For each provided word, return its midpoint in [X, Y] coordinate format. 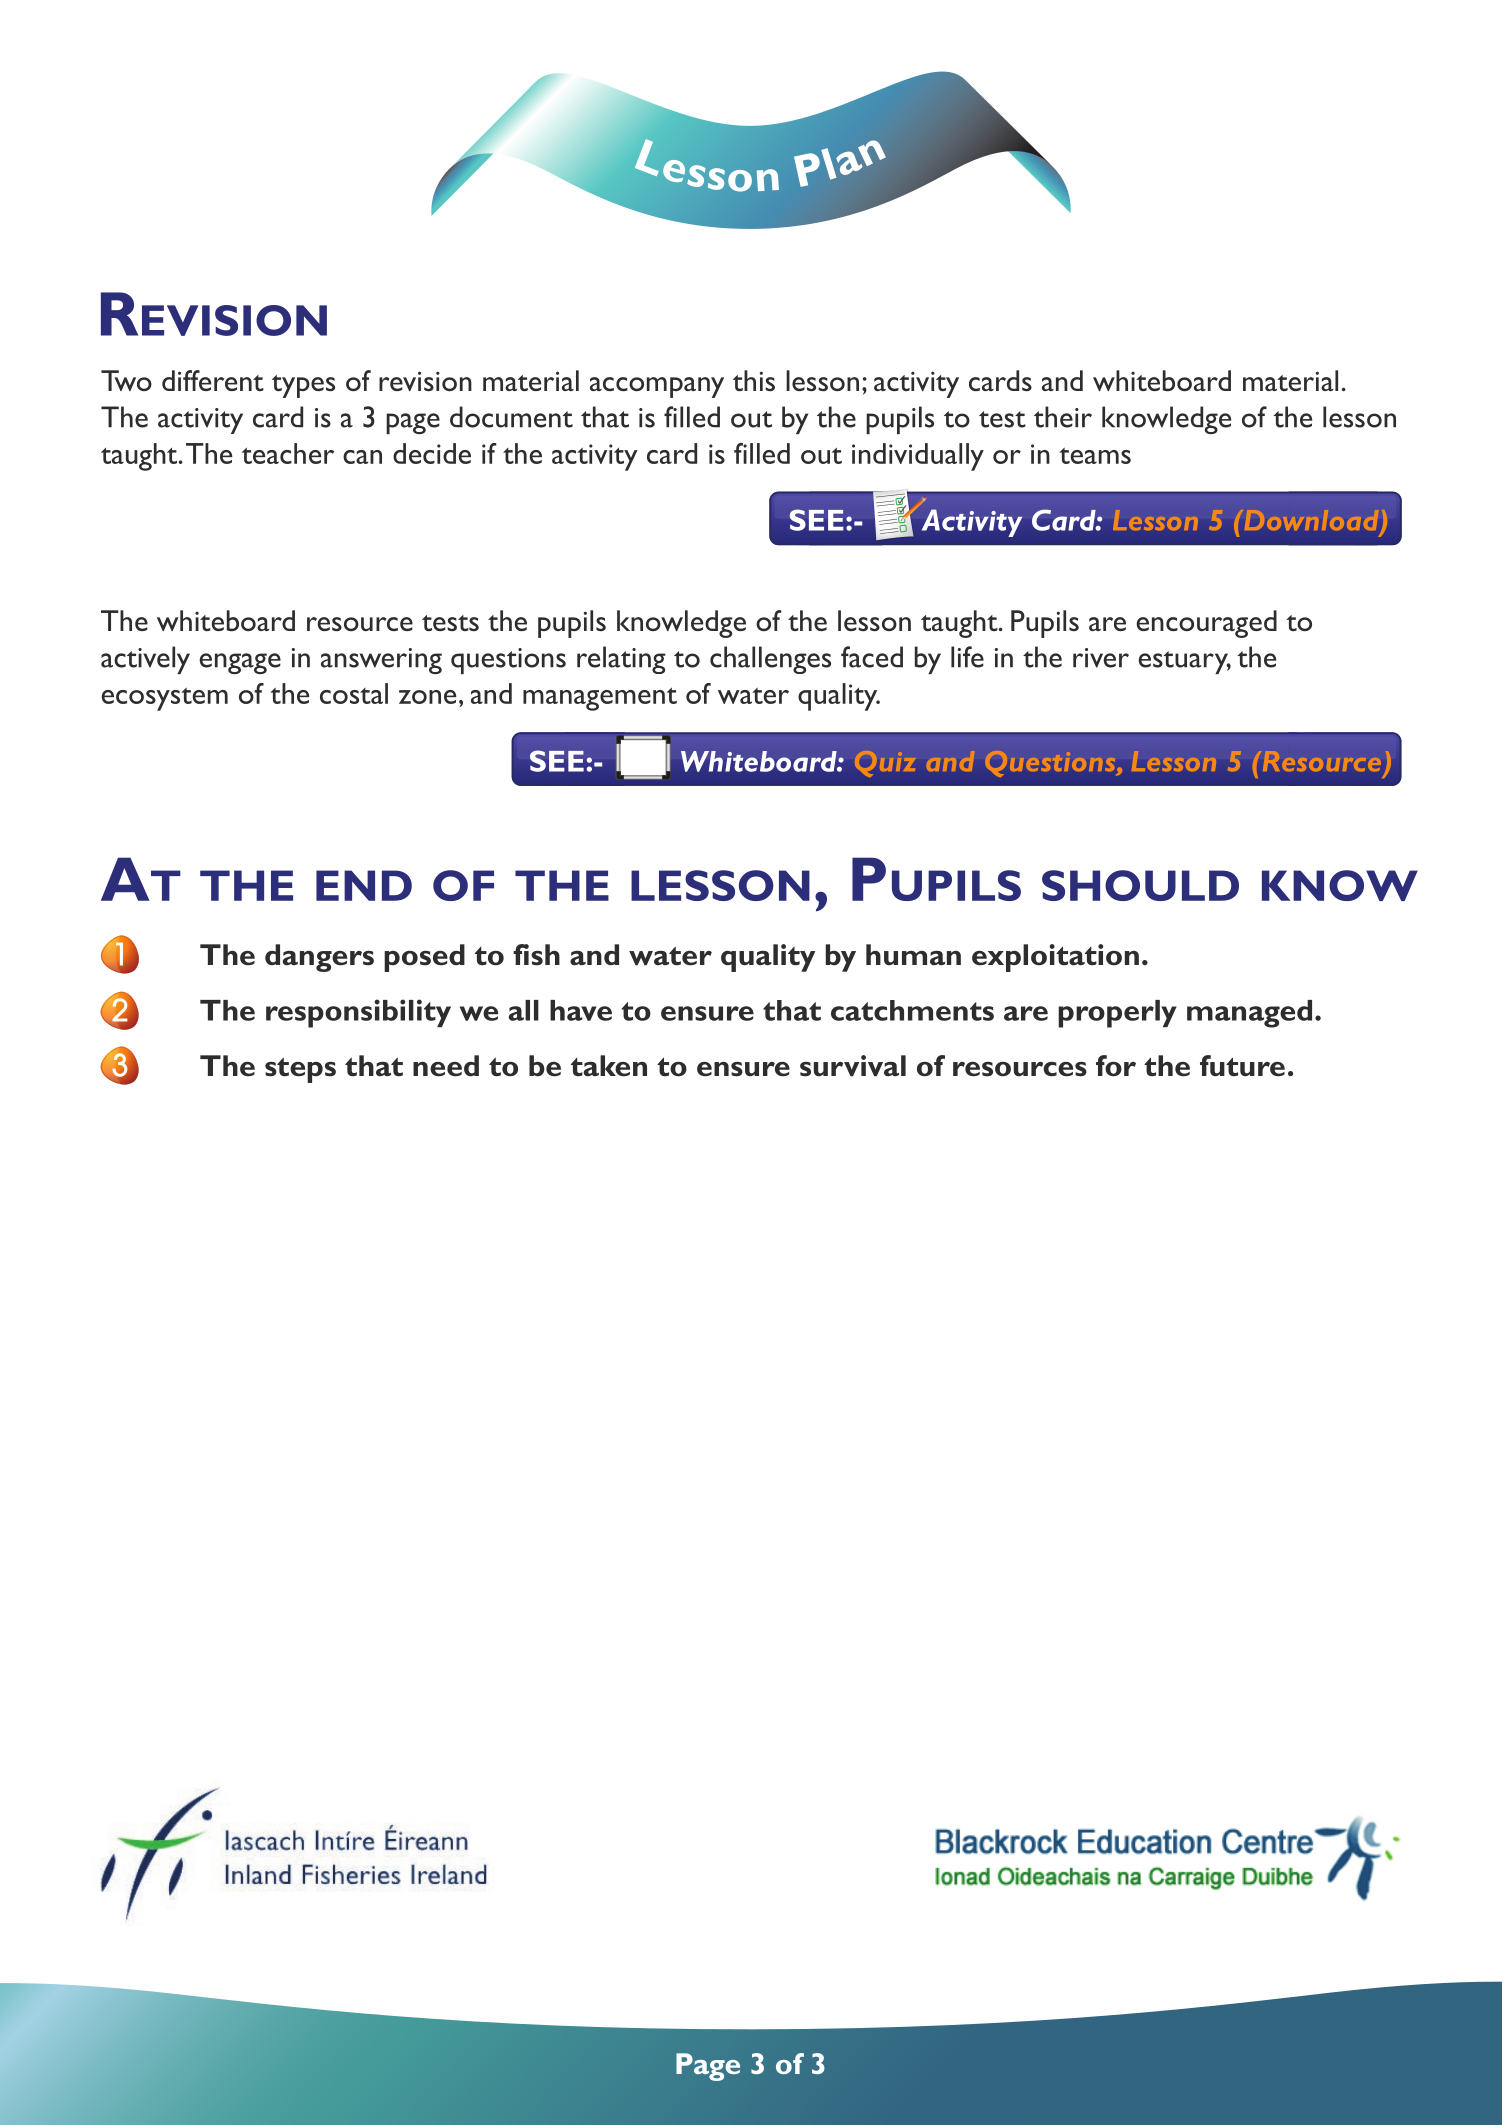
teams [1095, 456]
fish [536, 955]
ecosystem [164, 699]
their [1063, 417]
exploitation [1055, 958]
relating [621, 660]
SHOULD [1140, 885]
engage [240, 663]
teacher [288, 453]
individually [918, 457]
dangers [319, 958]
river [1101, 658]
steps [300, 1070]
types [303, 386]
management [600, 699]
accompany [657, 387]
